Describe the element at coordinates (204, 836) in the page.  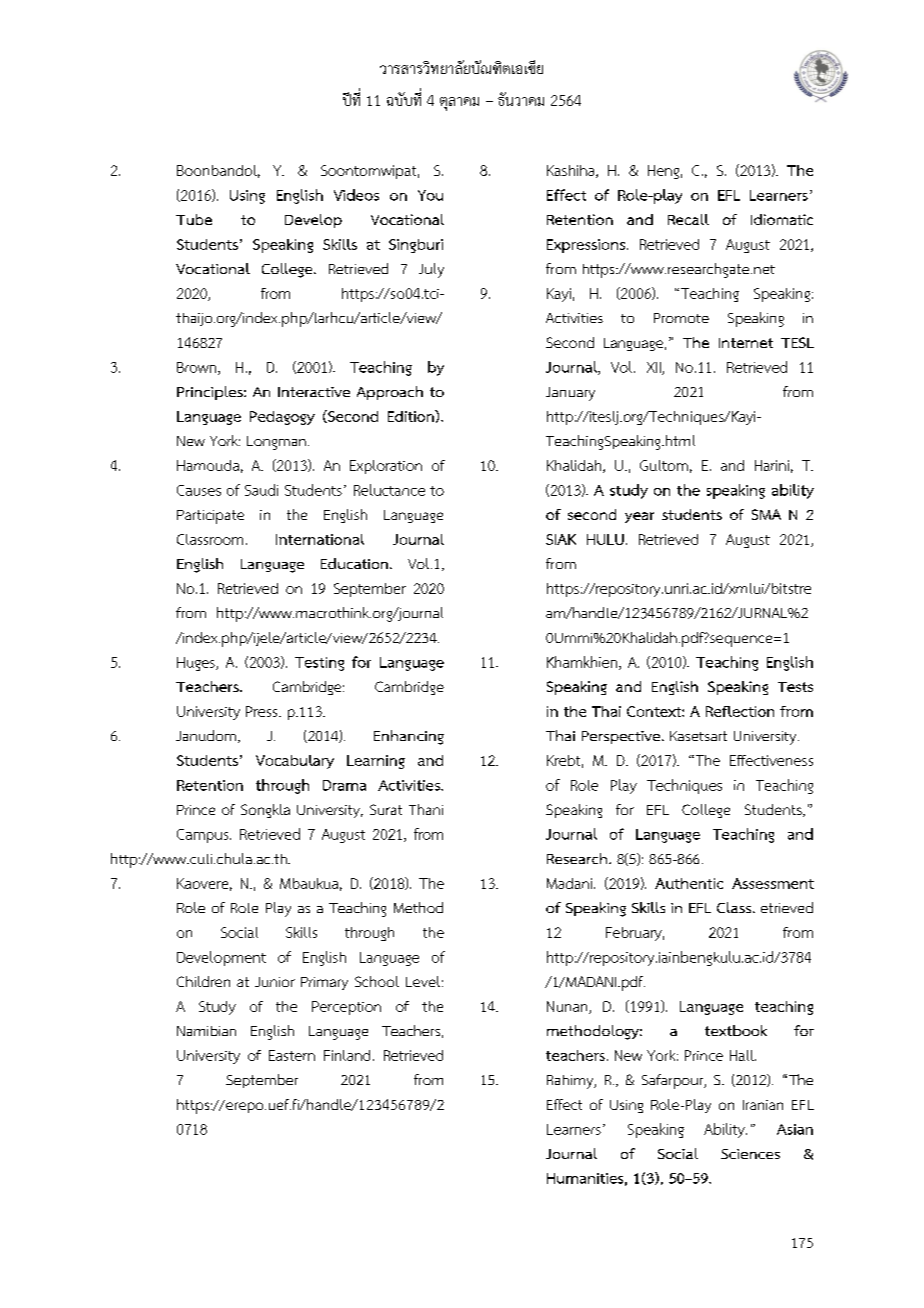
I see `Campus` at that location.
